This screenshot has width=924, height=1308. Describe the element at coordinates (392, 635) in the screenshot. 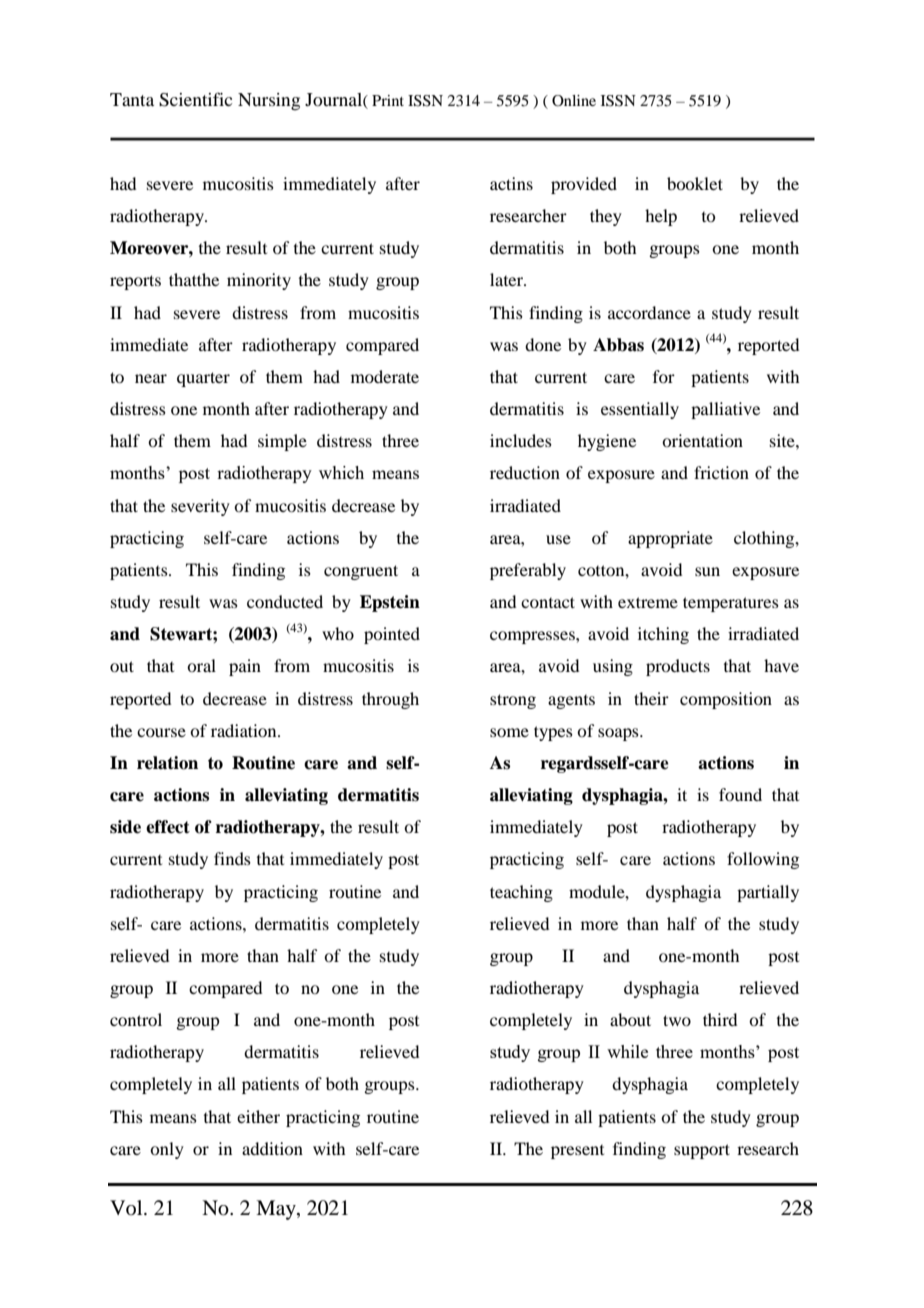

I see `pointed` at that location.
